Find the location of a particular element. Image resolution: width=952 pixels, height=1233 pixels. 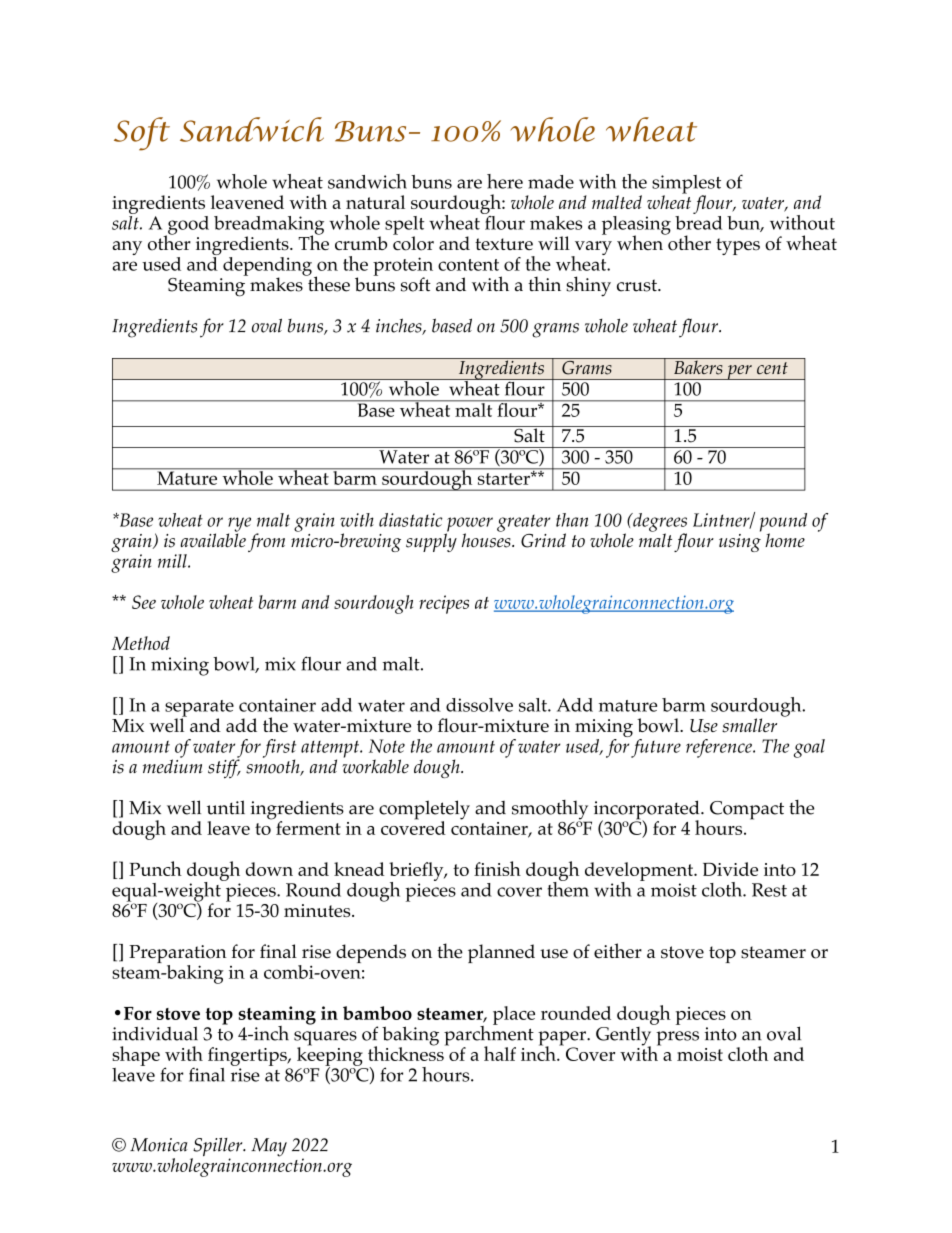

Bakers is located at coordinates (698, 366).
